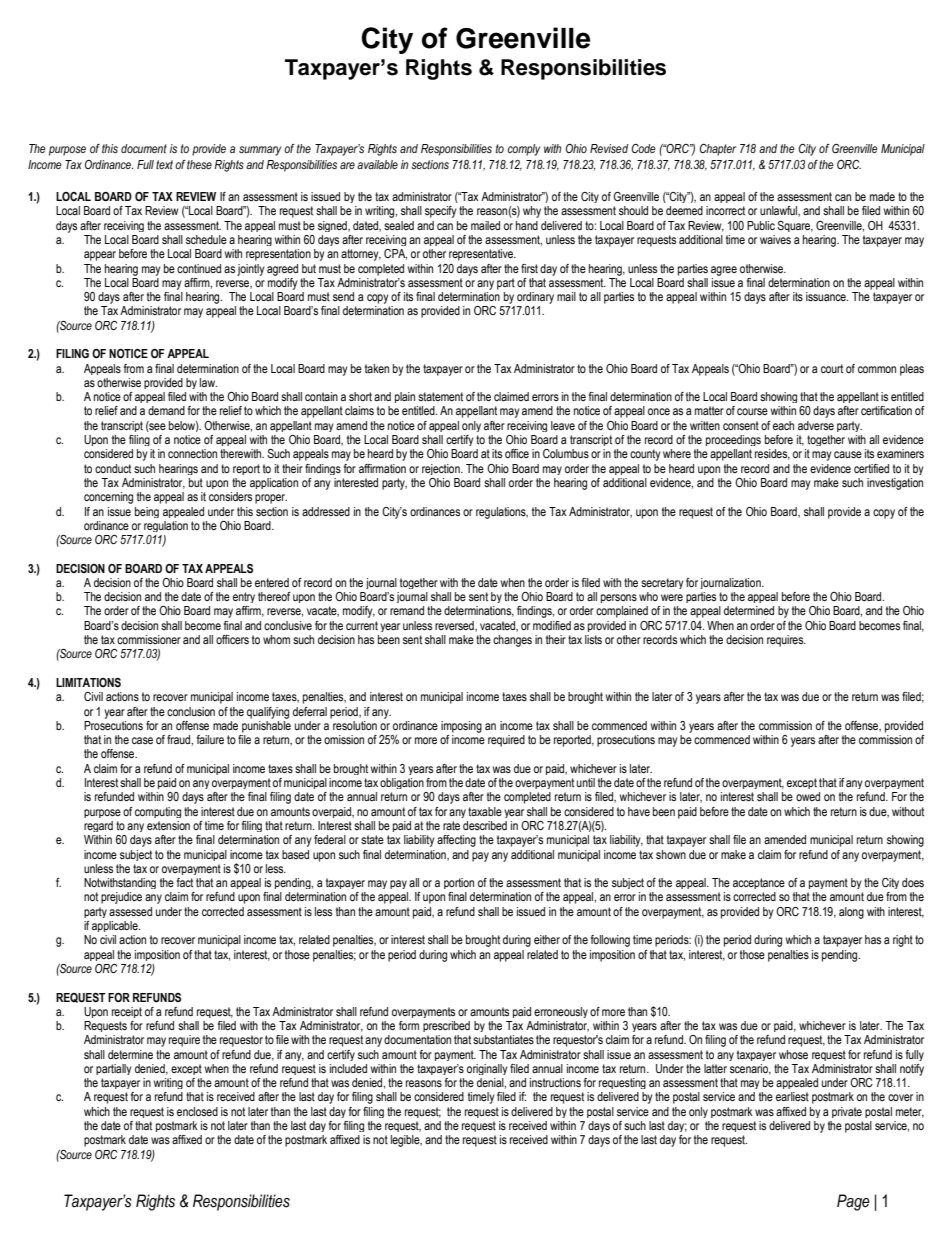 This screenshot has width=952, height=1233. What do you see at coordinates (523, 150) in the screenshot?
I see `comply` at bounding box center [523, 150].
